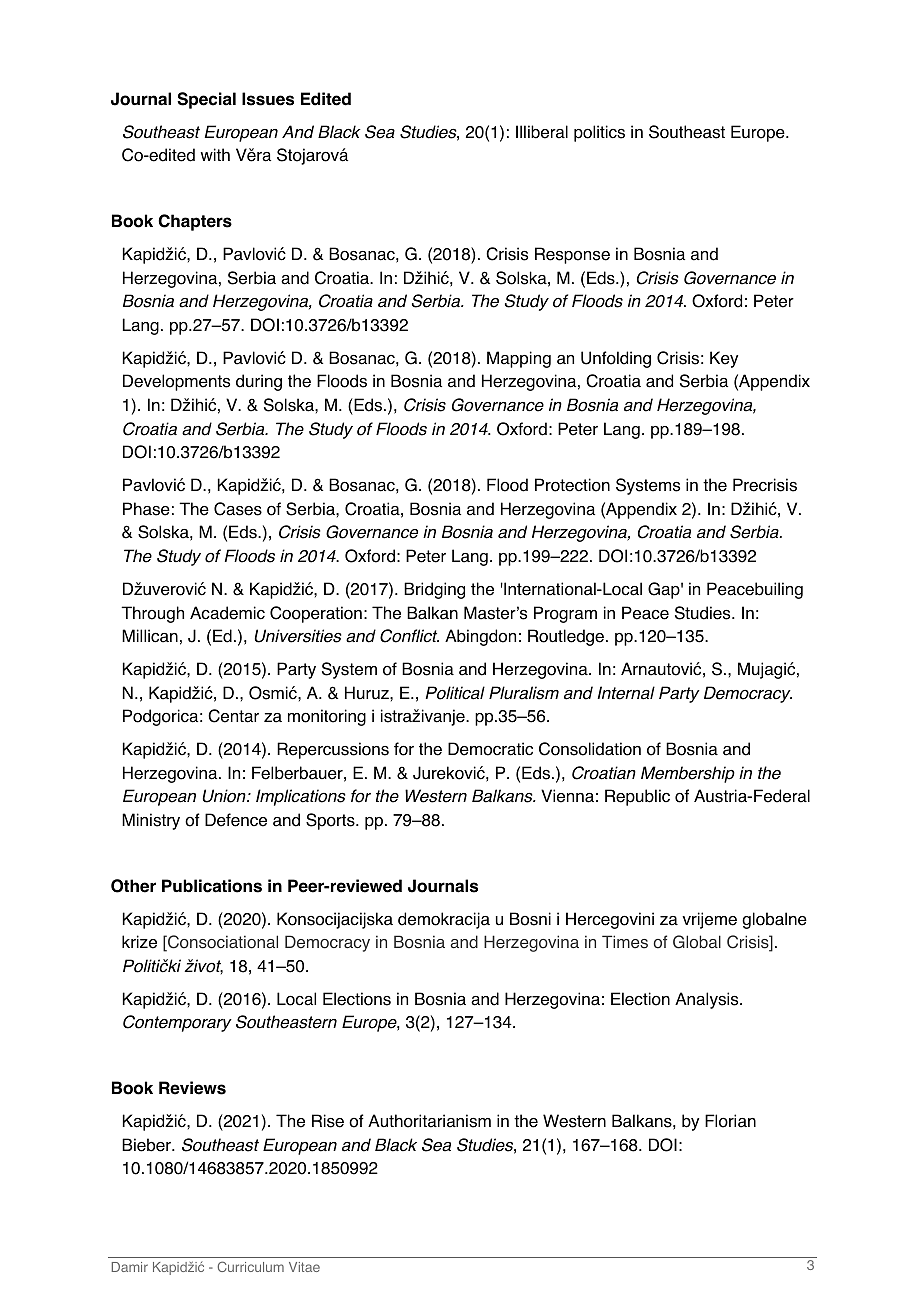 The width and height of the screenshot is (924, 1308). What do you see at coordinates (177, 1023) in the screenshot?
I see `Contemporary` at bounding box center [177, 1023].
